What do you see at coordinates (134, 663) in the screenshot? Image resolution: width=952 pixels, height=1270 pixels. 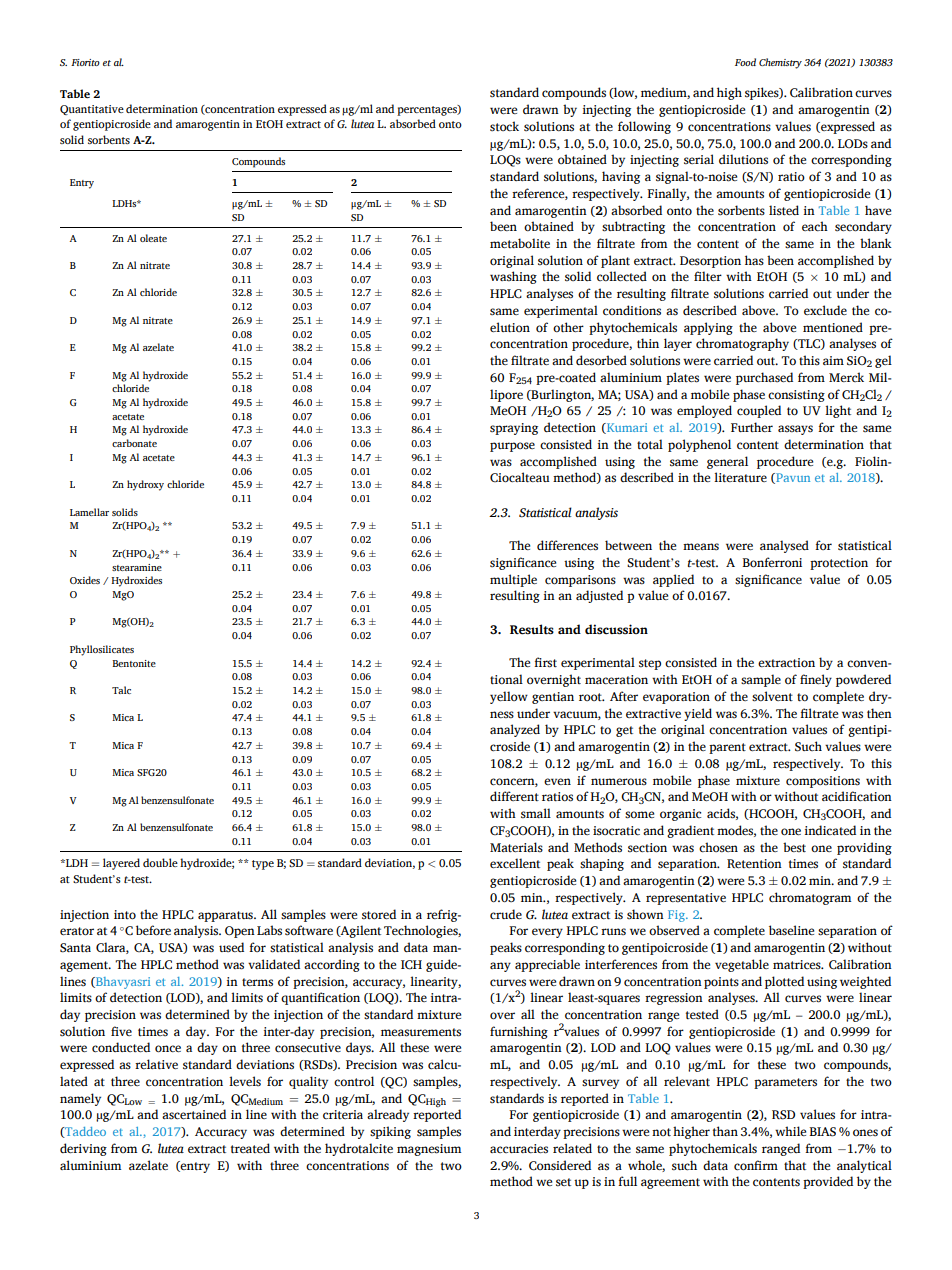 I see `Bentonite` at bounding box center [134, 663].
